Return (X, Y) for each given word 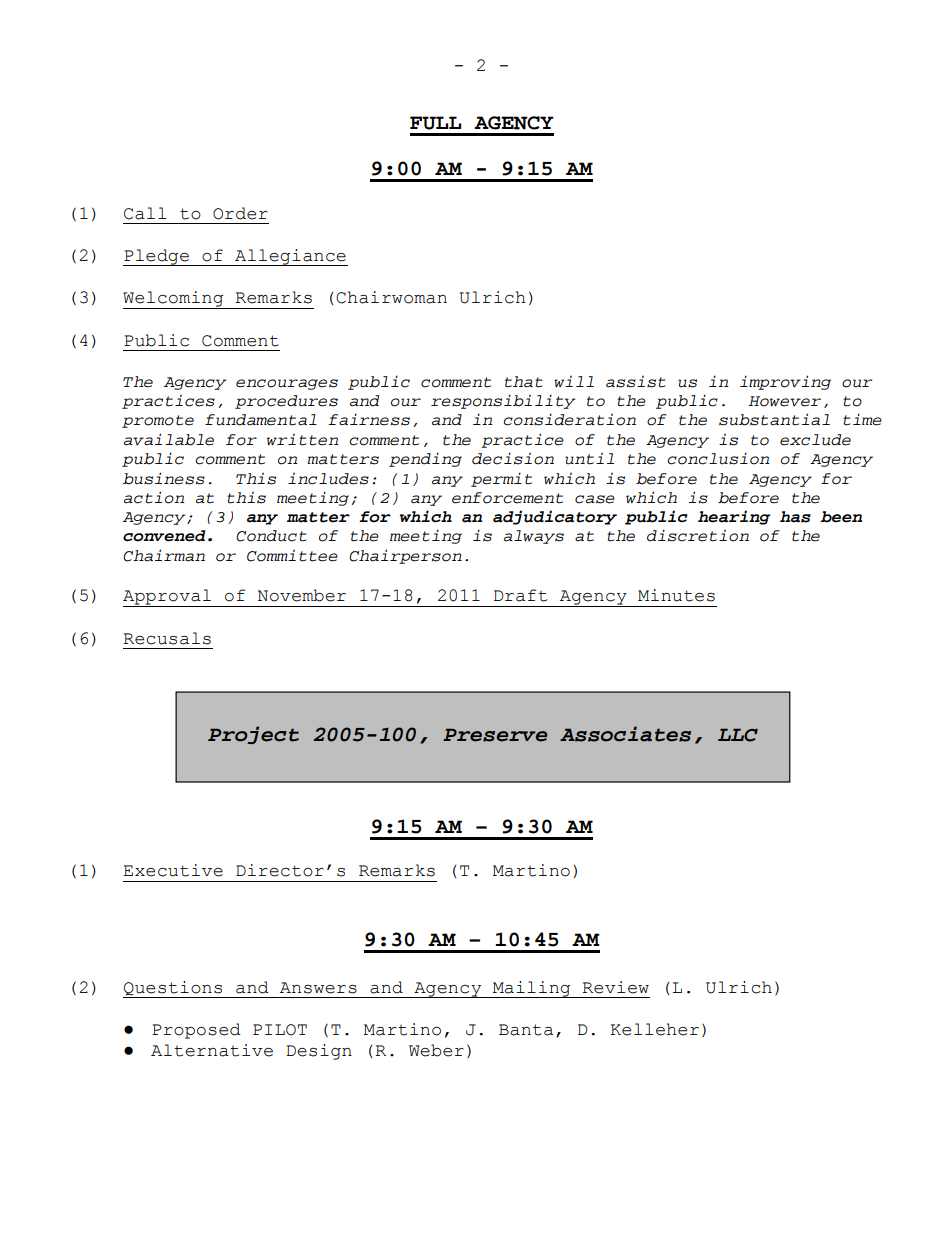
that (523, 382)
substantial (774, 419)
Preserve (495, 735)
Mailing (531, 989)
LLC (738, 735)
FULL (435, 123)
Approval (168, 598)
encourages (287, 384)
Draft (520, 595)
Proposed (196, 1031)
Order (240, 213)
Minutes (676, 595)
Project (253, 735)
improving (785, 382)
